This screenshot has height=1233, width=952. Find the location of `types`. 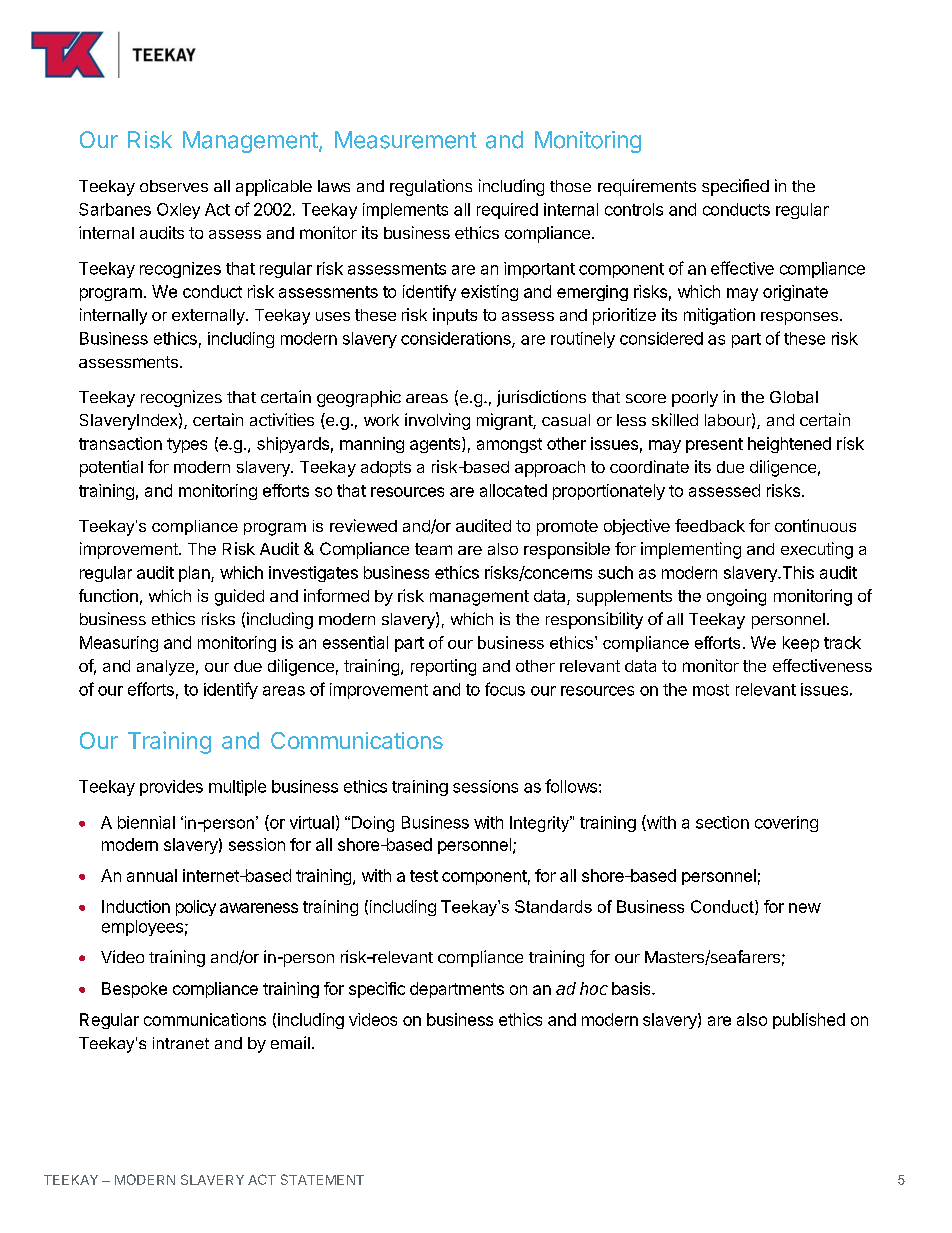

types is located at coordinates (187, 445).
